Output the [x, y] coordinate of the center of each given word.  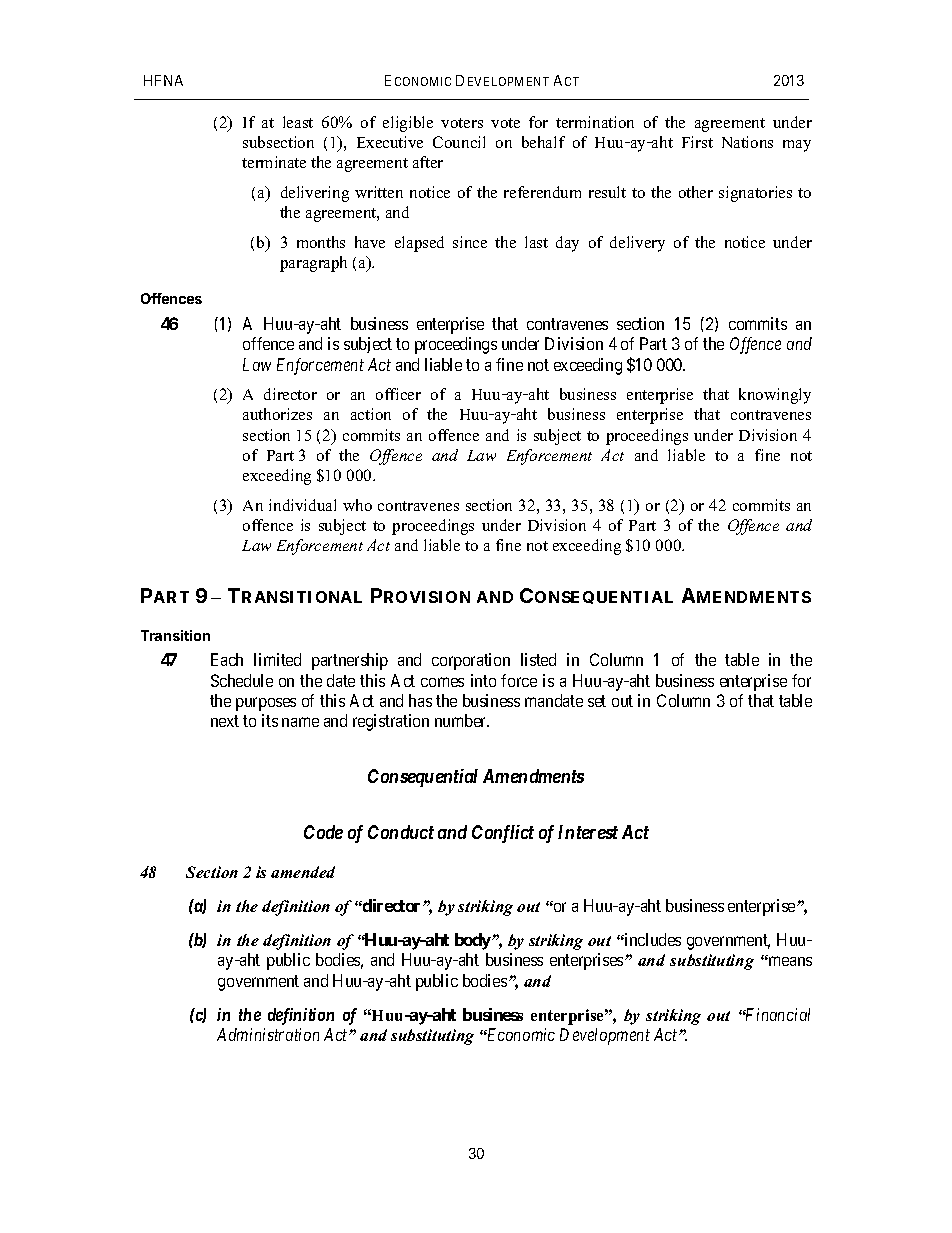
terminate [274, 162]
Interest [588, 832]
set [597, 701]
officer [398, 394]
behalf [543, 142]
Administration [268, 1034]
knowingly [775, 396]
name [300, 722]
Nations [747, 142]
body [474, 941]
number [462, 720]
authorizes [277, 414]
